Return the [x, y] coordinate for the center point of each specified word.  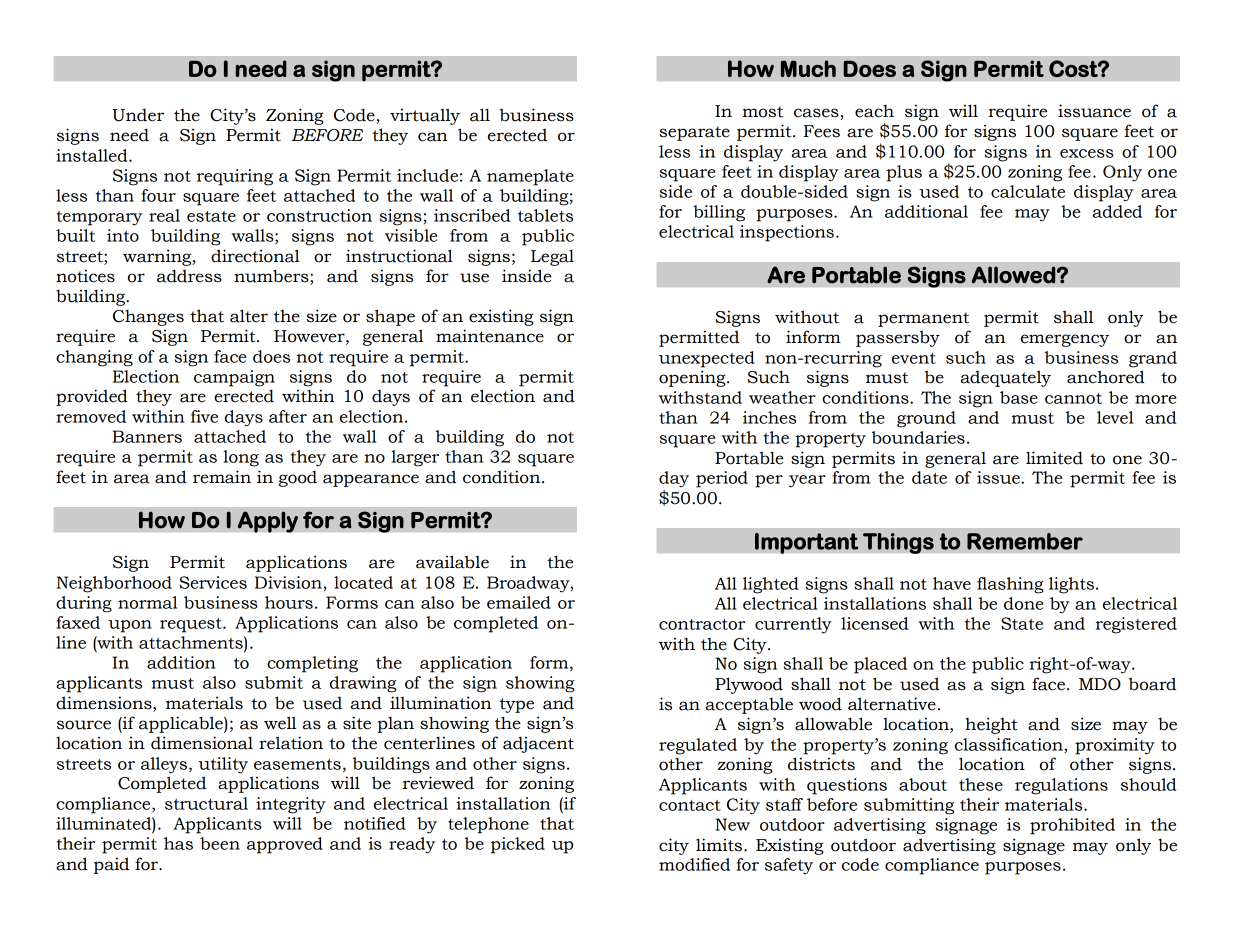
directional [255, 256]
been [220, 843]
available [452, 562]
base [1019, 397]
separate [694, 133]
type [517, 705]
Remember [1025, 541]
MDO [1100, 684]
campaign [234, 378]
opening [693, 378]
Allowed [1013, 275]
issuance [1094, 111]
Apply [267, 522]
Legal [552, 257]
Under [138, 115]
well [280, 723]
